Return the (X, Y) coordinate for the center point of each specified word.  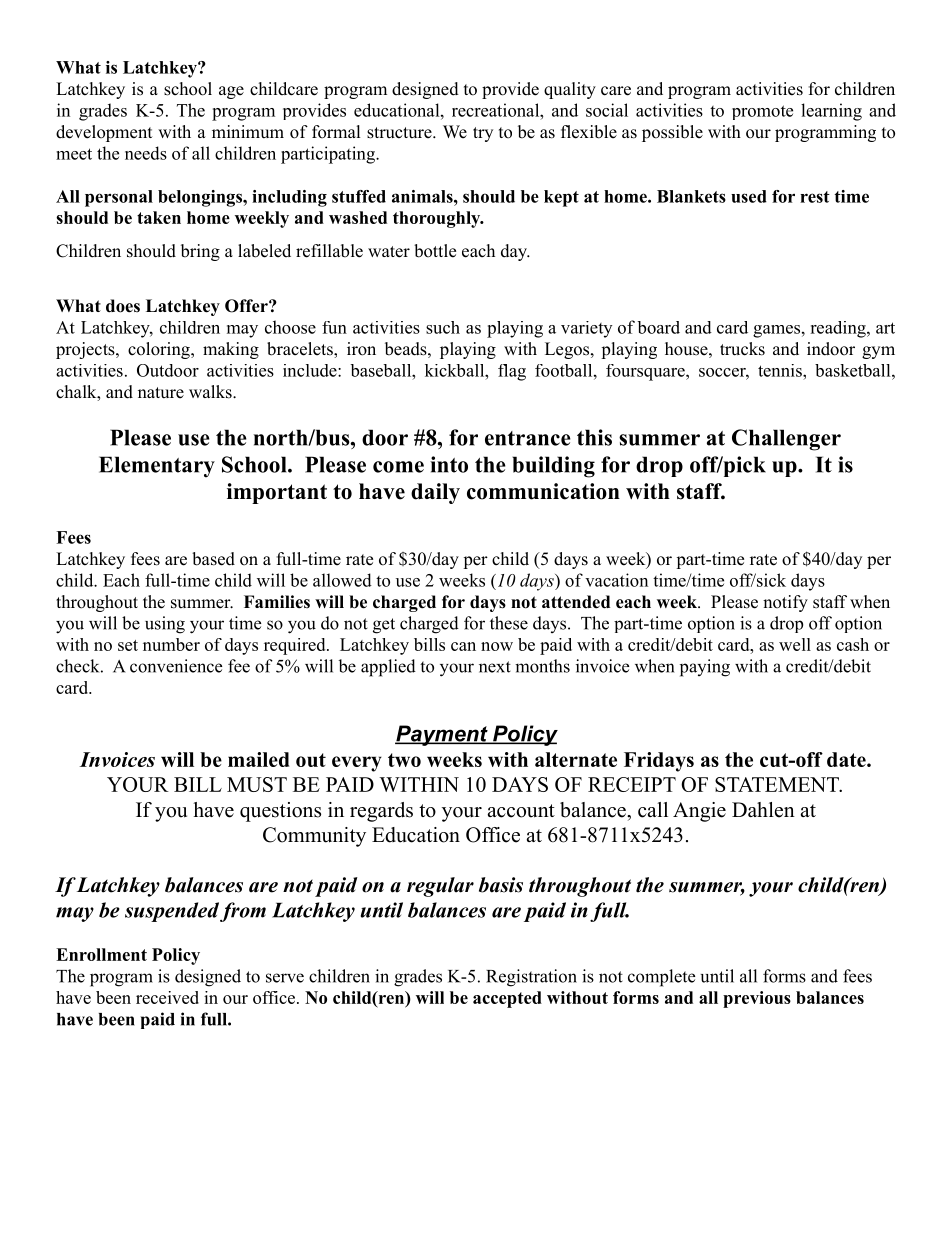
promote (762, 112)
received (167, 997)
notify (785, 603)
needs (146, 153)
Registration (531, 978)
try (483, 134)
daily (435, 493)
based (213, 559)
